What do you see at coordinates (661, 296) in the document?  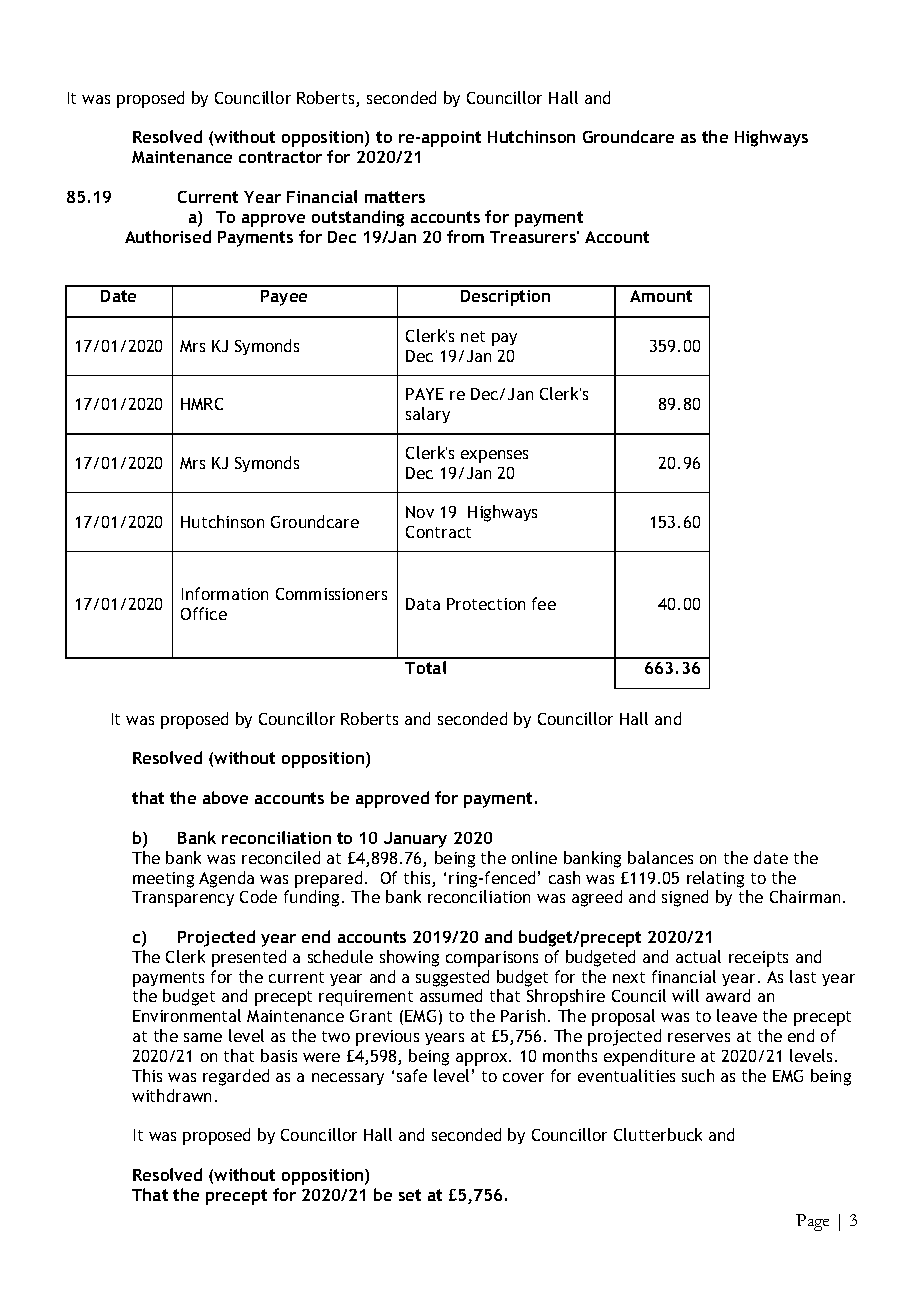 I see `Amount` at bounding box center [661, 296].
